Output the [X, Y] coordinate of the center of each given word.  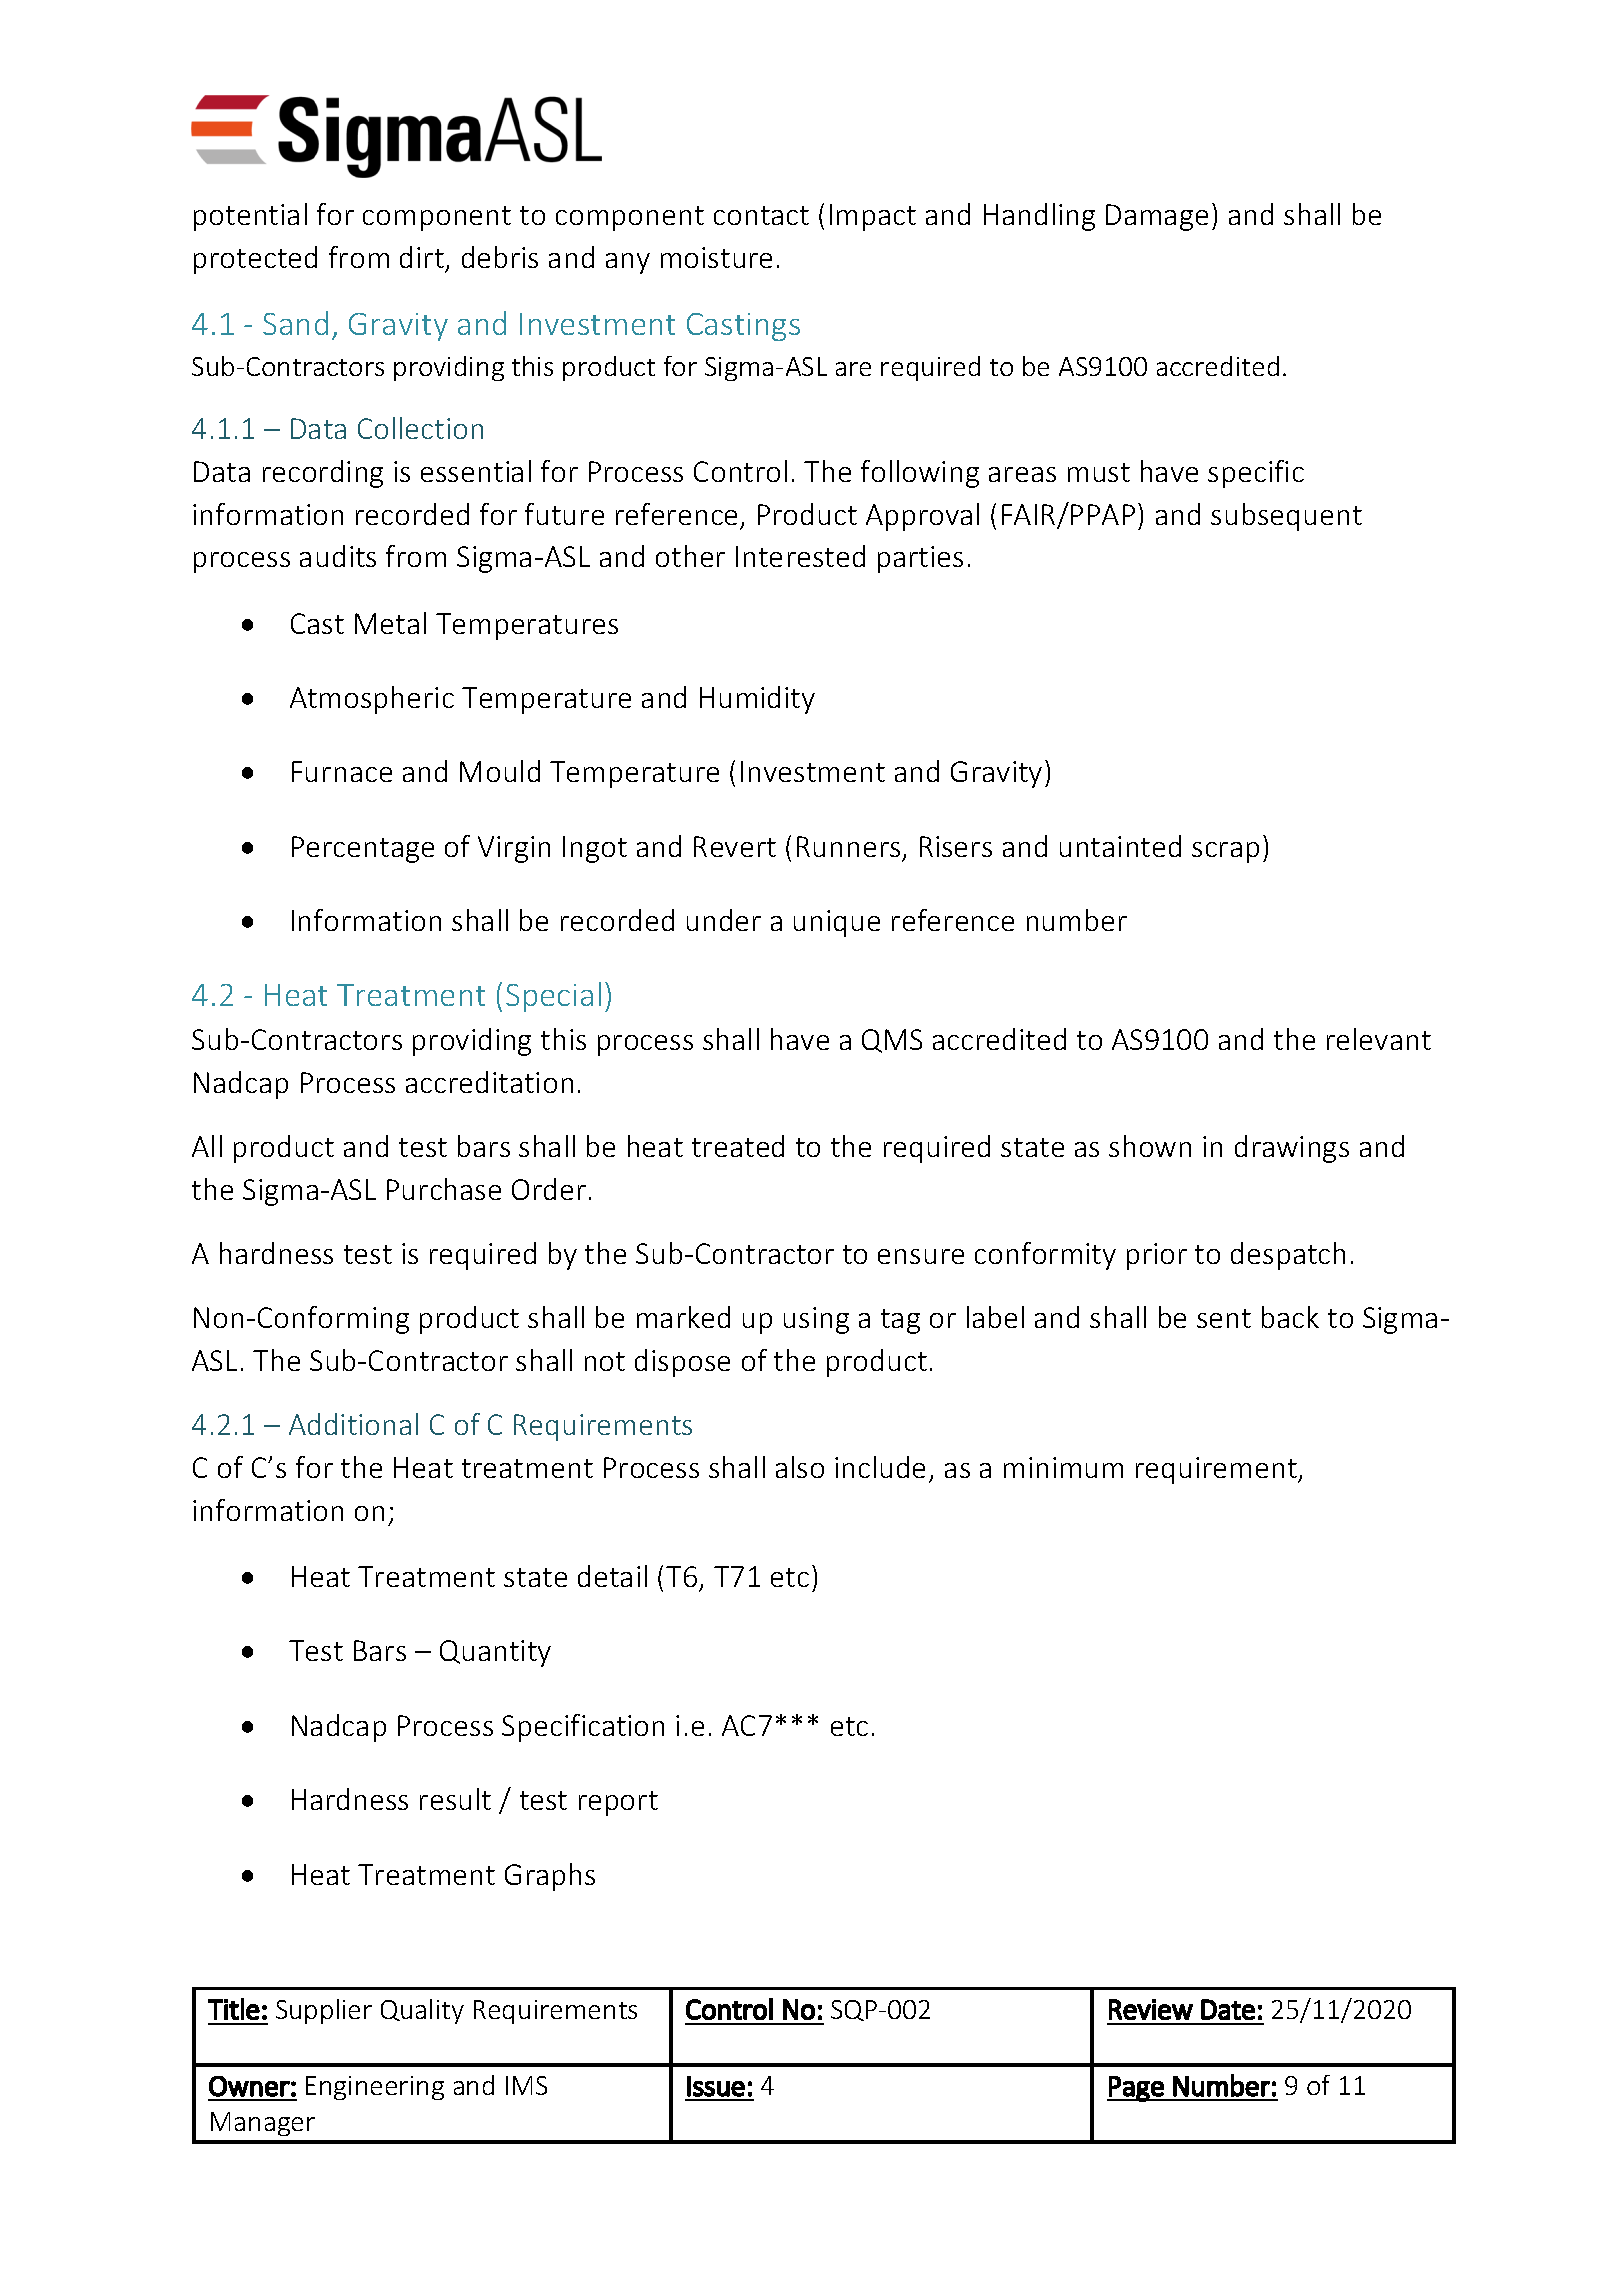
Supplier [324, 2011]
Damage [1157, 217]
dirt [422, 257]
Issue [716, 2086]
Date [1228, 2009]
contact [761, 215]
